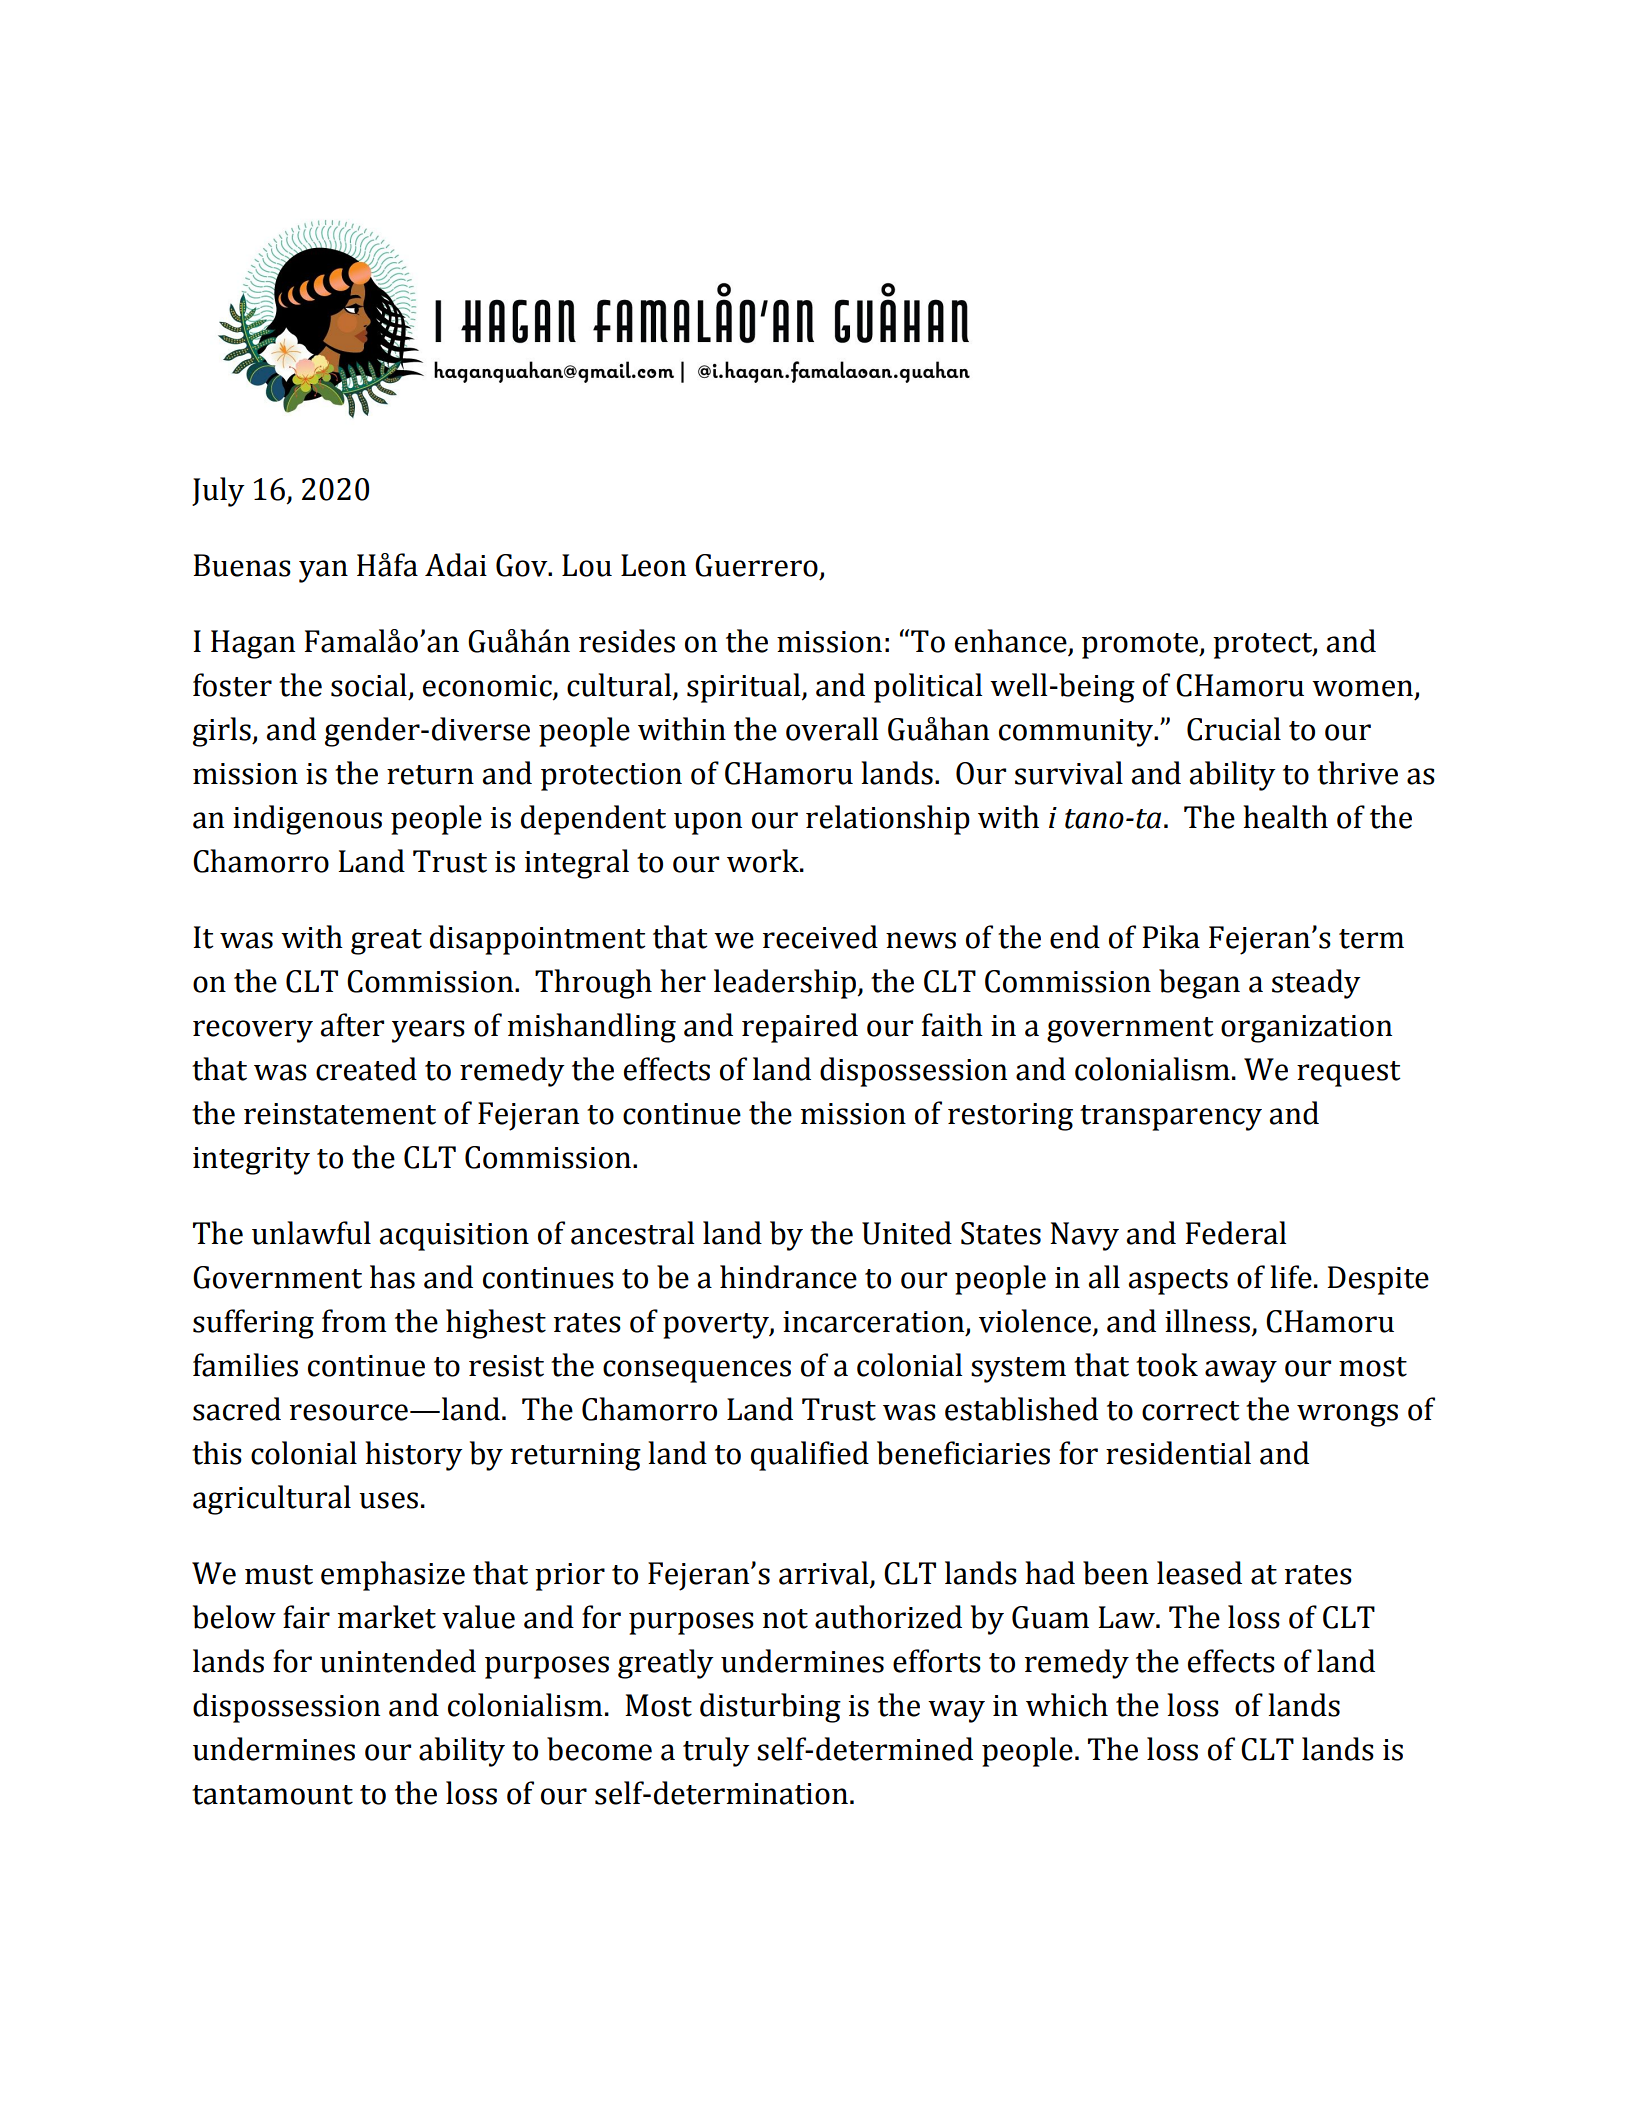 This image has width=1632, height=2112. I want to click on incarceration, so click(875, 1323).
